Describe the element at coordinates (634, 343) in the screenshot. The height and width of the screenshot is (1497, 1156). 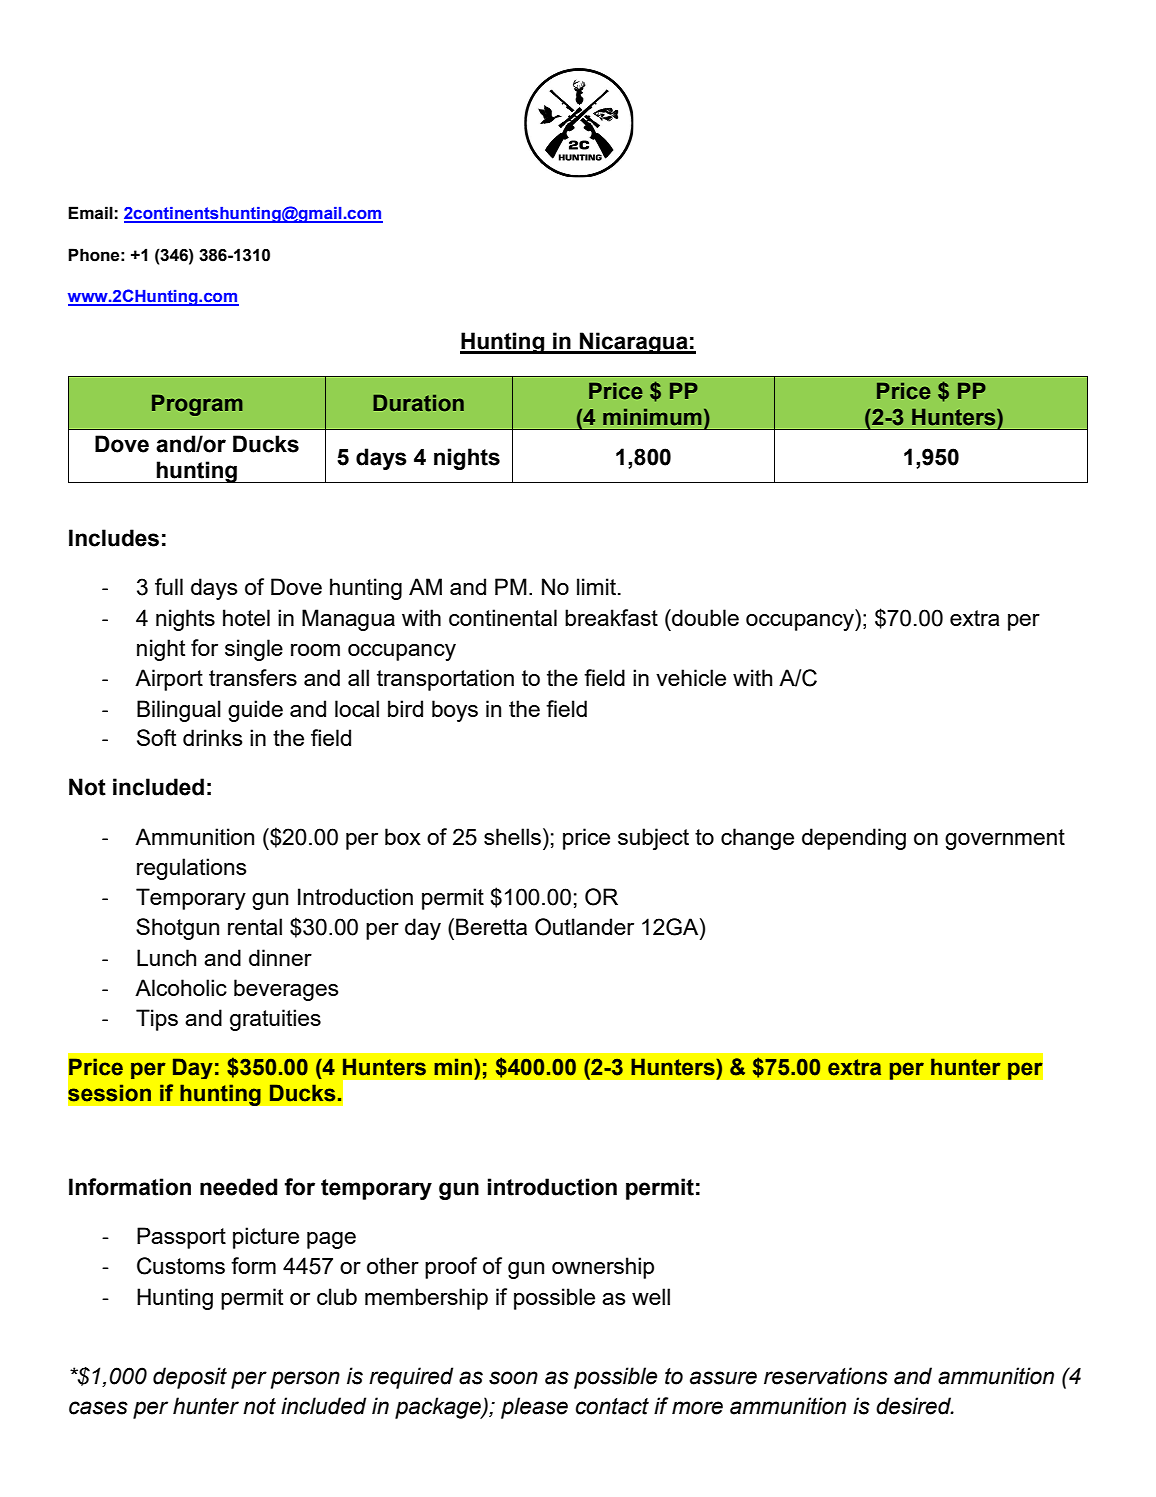
I see `Nicaragua` at that location.
